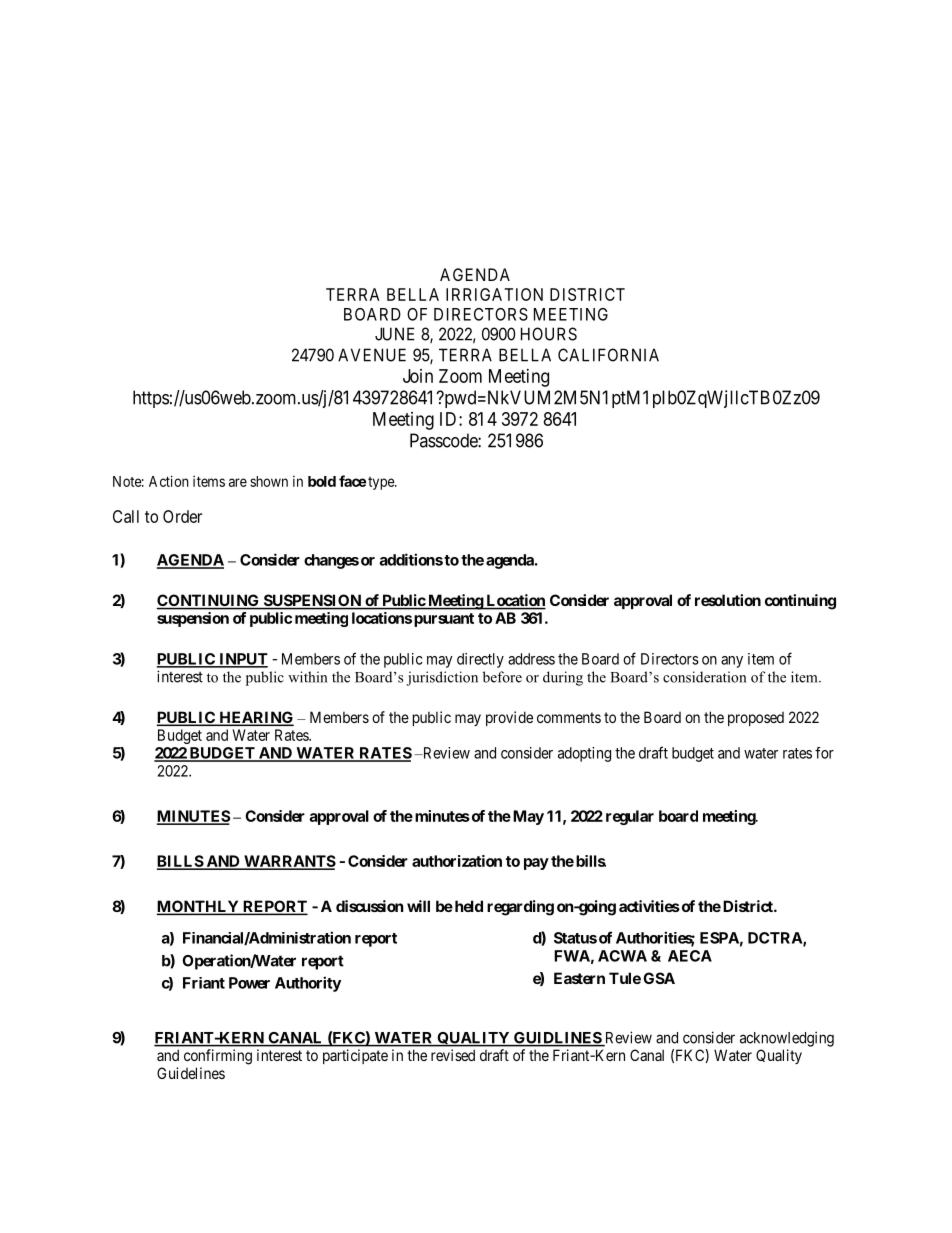  What do you see at coordinates (494, 294) in the screenshot?
I see `IRRIGATION` at bounding box center [494, 294].
